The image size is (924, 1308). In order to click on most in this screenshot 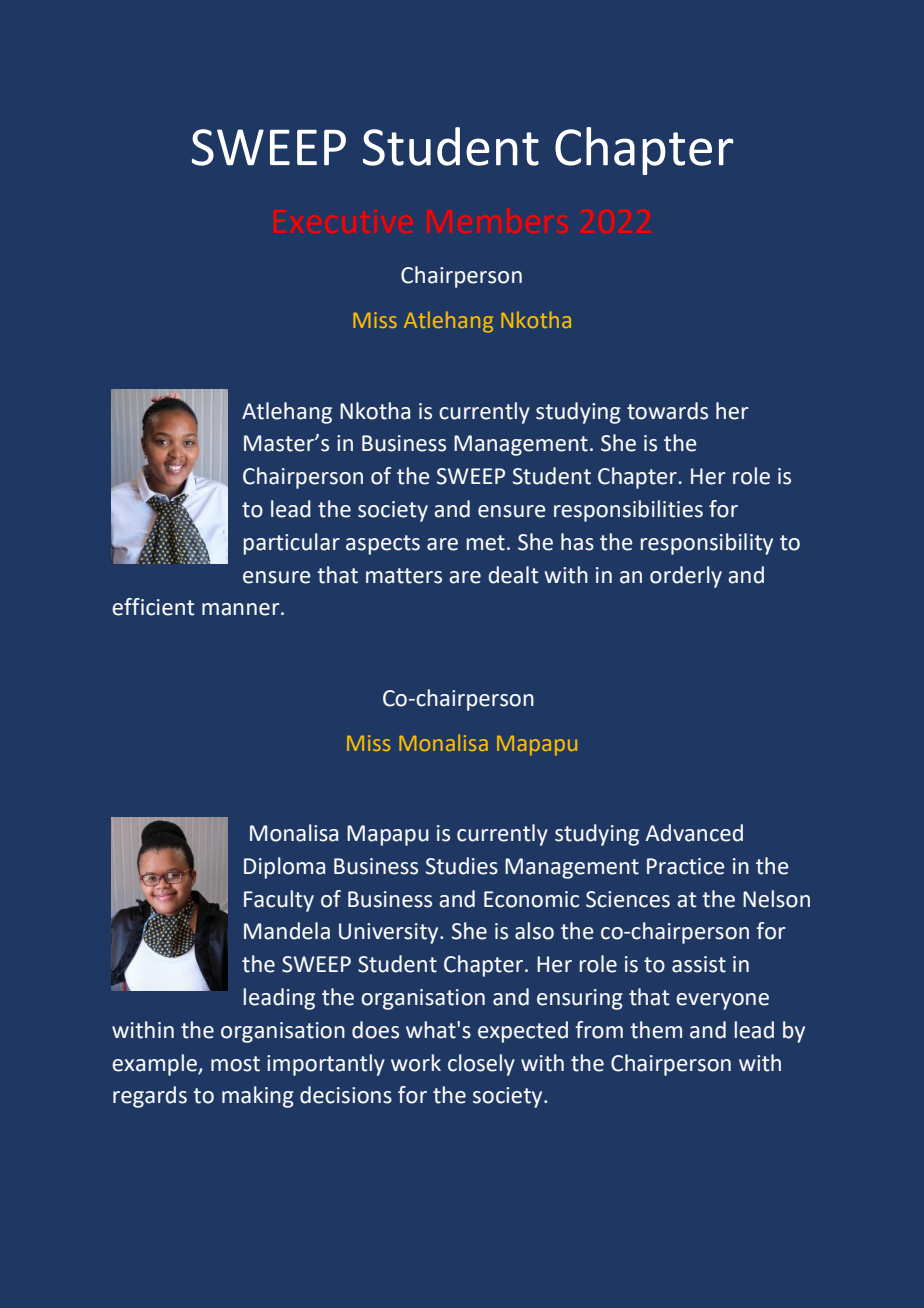, I will do `click(235, 1064)`.
